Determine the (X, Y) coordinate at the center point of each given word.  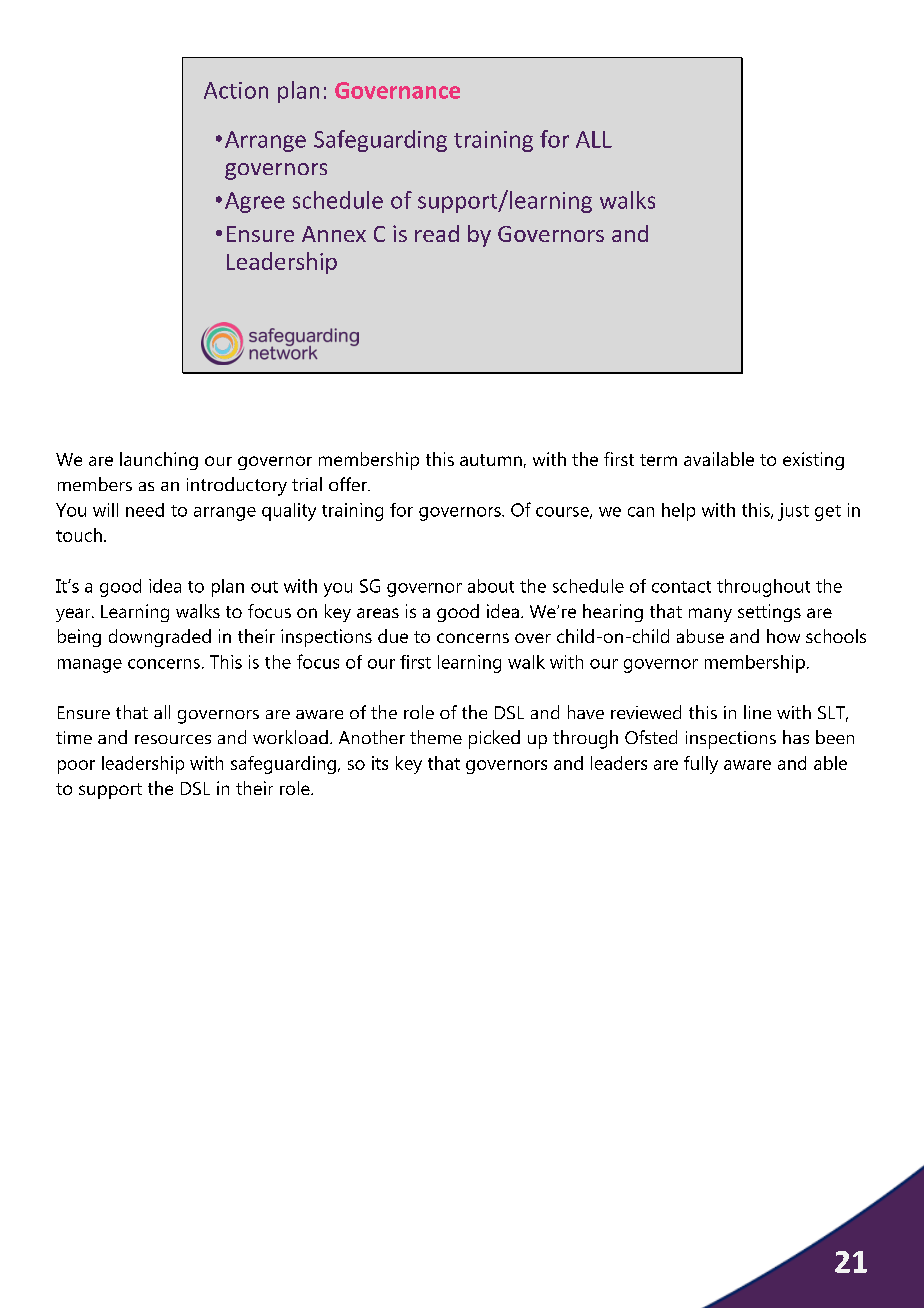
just (793, 512)
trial (307, 484)
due (393, 636)
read (437, 233)
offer (349, 484)
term (658, 460)
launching (159, 461)
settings (769, 613)
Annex (334, 234)
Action (236, 90)
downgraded (160, 638)
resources (173, 739)
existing (813, 461)
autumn (491, 460)
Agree (255, 202)
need (145, 510)
